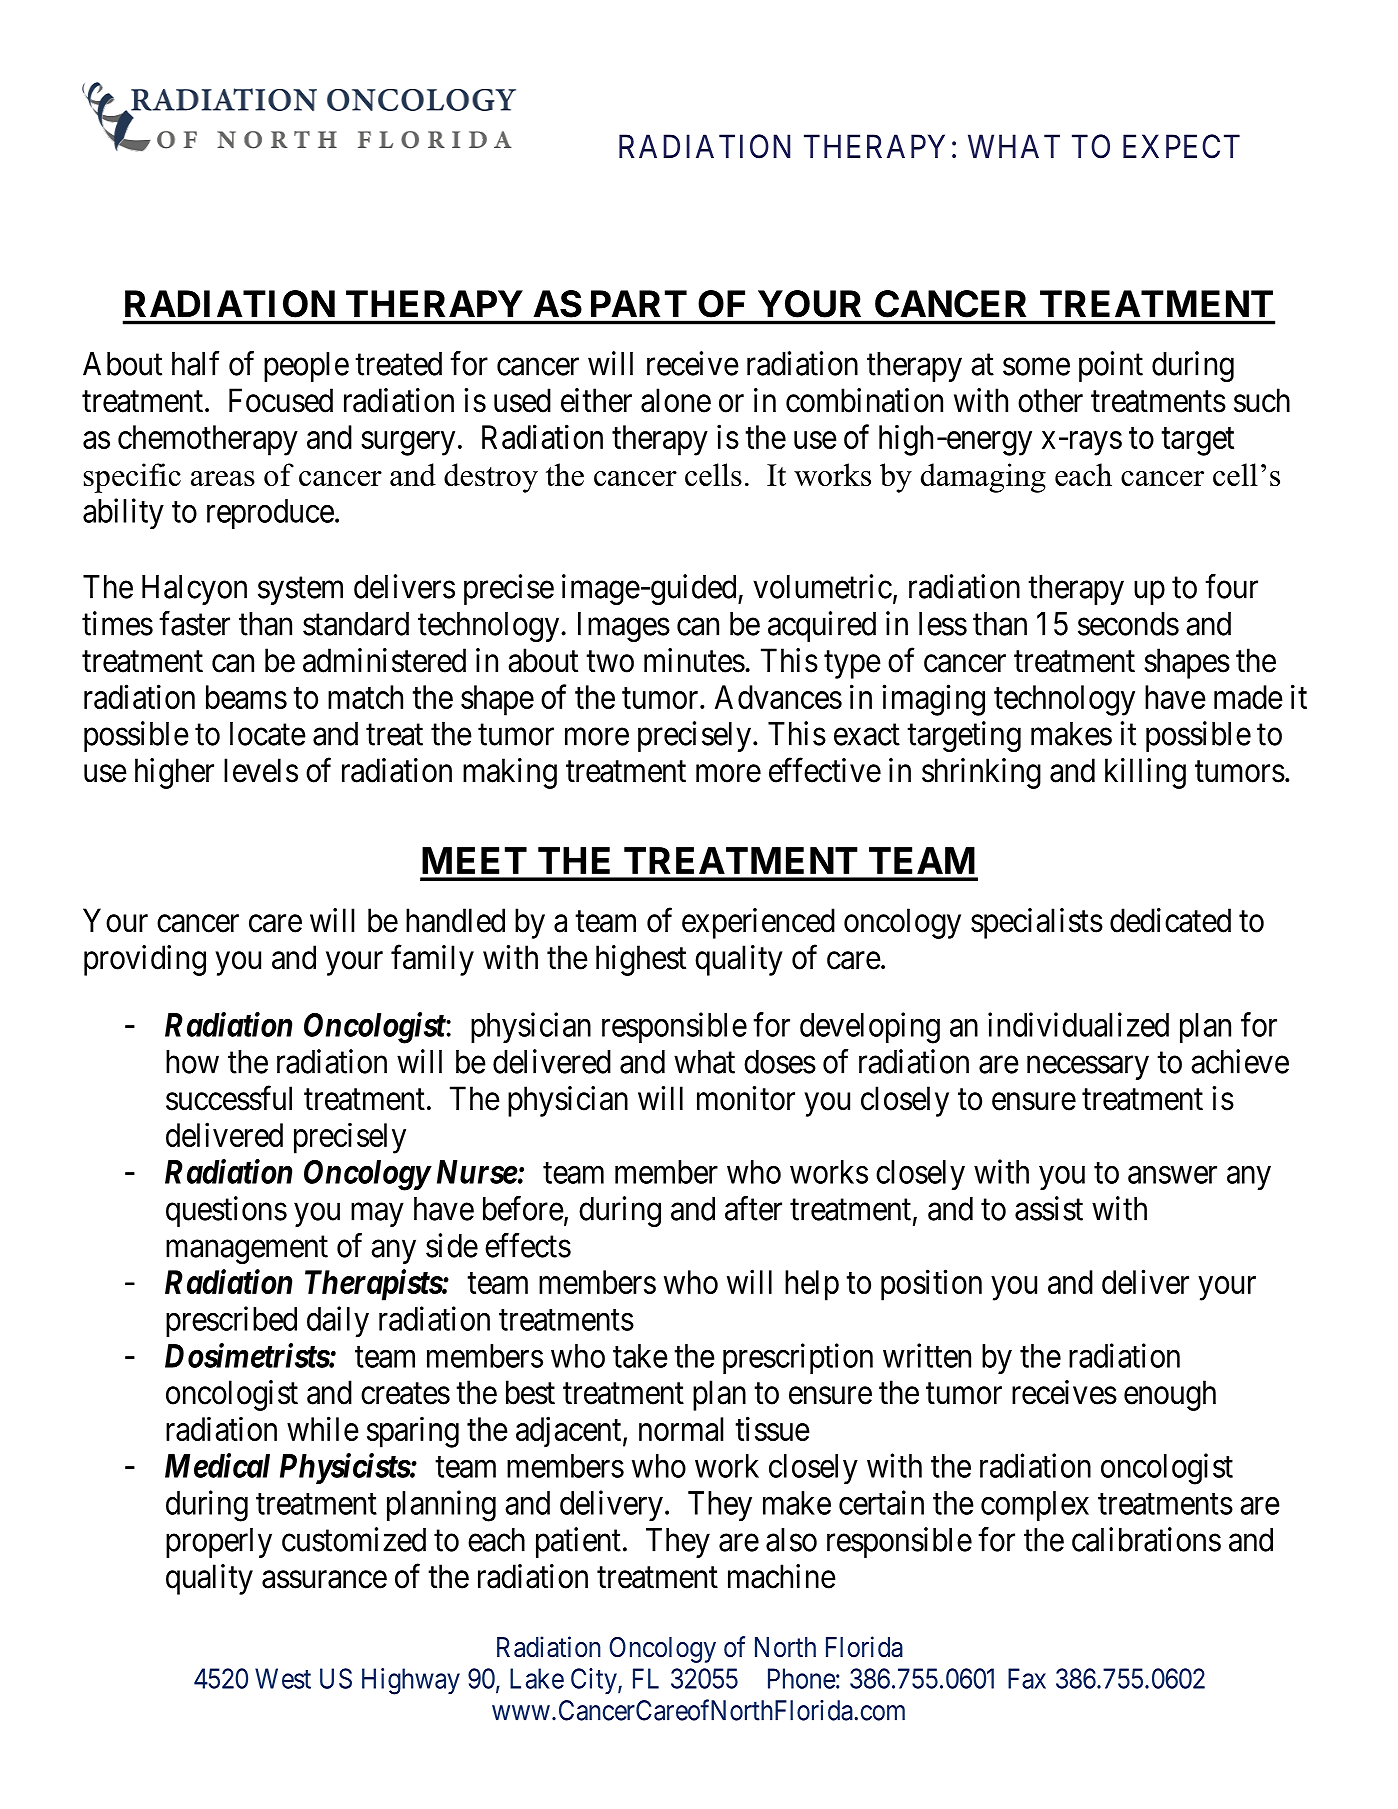 This screenshot has width=1398, height=1809. I want to click on experienced, so click(758, 923).
